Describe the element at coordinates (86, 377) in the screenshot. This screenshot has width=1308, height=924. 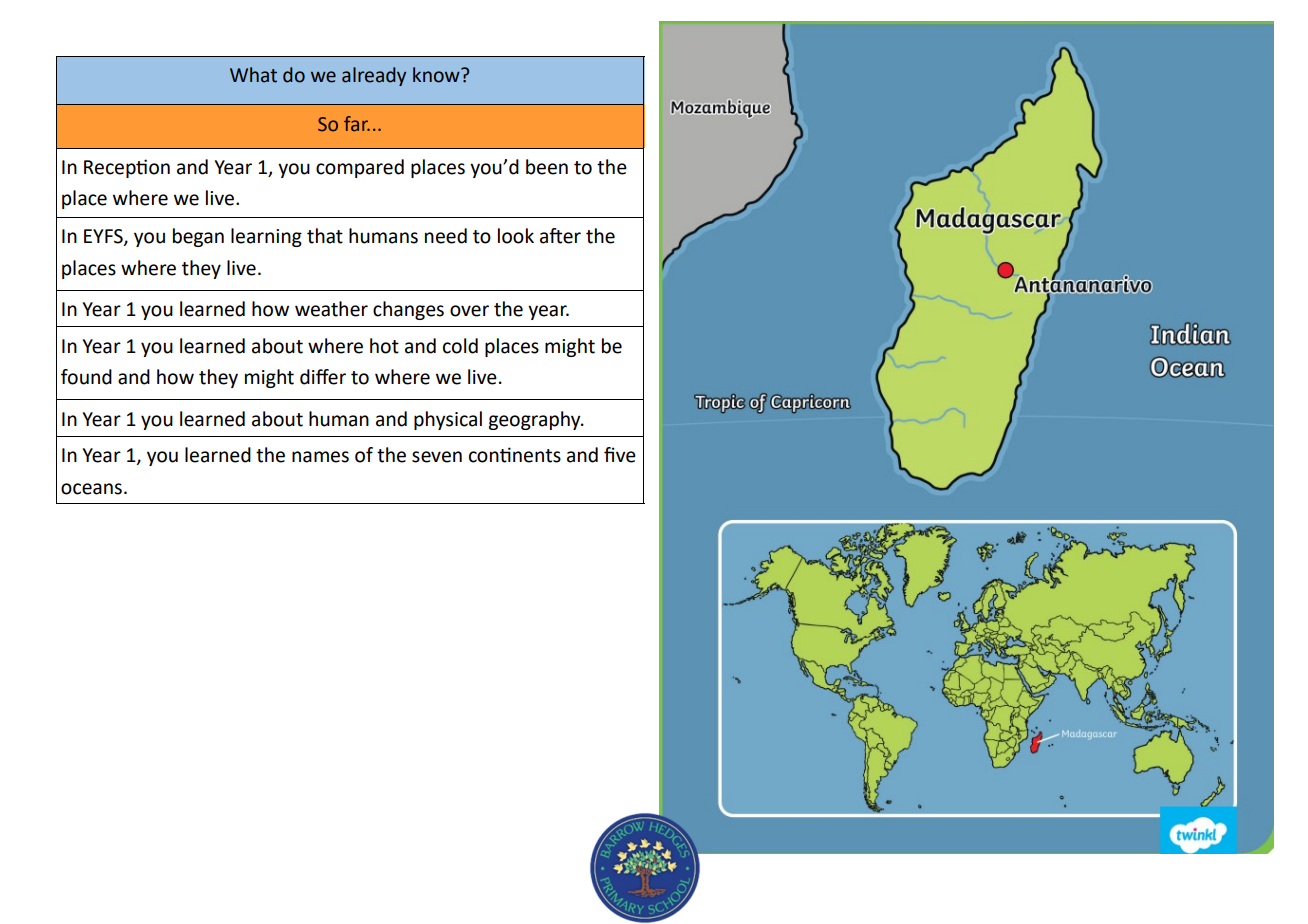
I see `found` at that location.
